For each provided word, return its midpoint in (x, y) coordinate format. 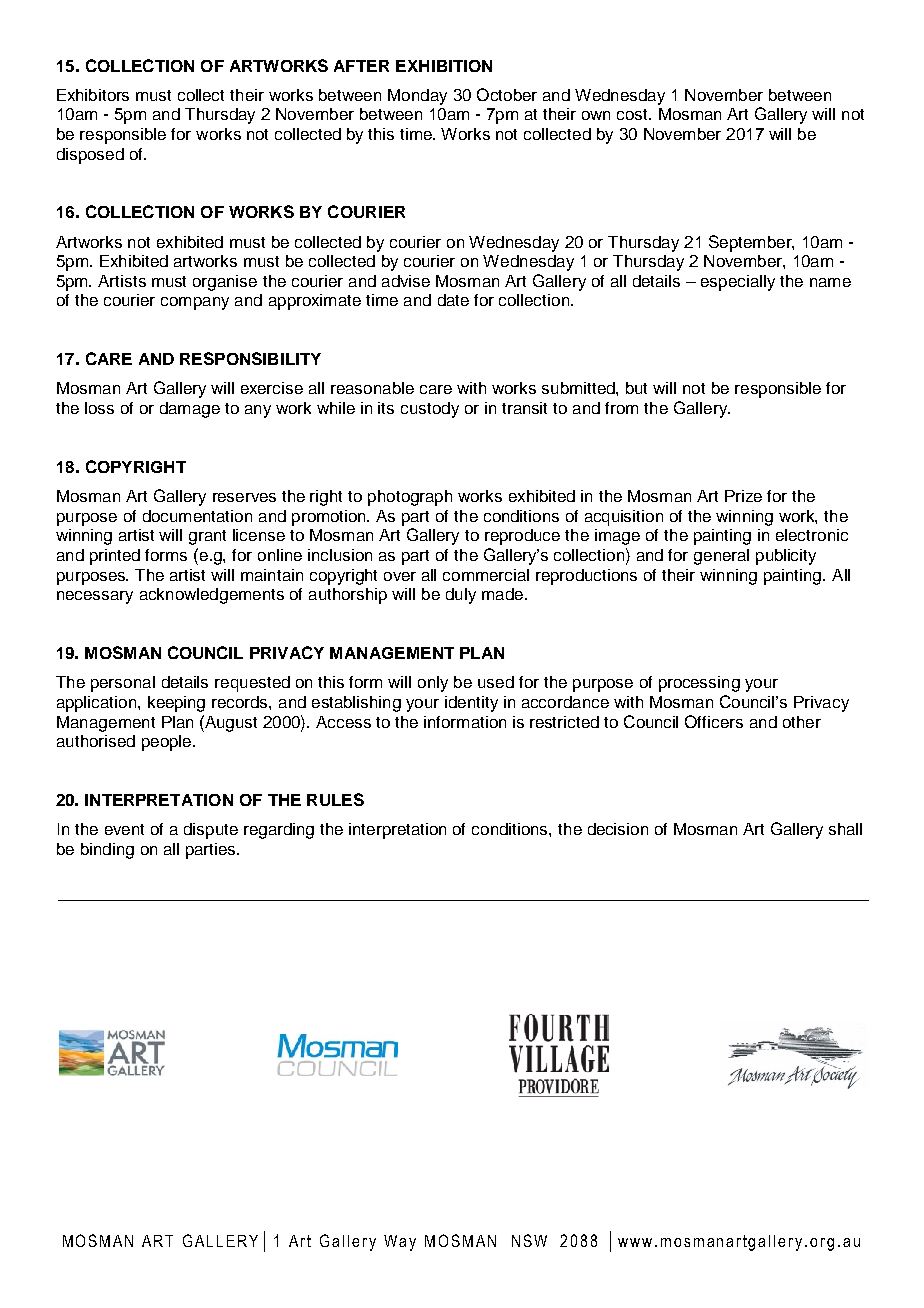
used (496, 682)
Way (400, 1243)
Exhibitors (93, 95)
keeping (176, 704)
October (507, 94)
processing (699, 684)
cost (633, 114)
